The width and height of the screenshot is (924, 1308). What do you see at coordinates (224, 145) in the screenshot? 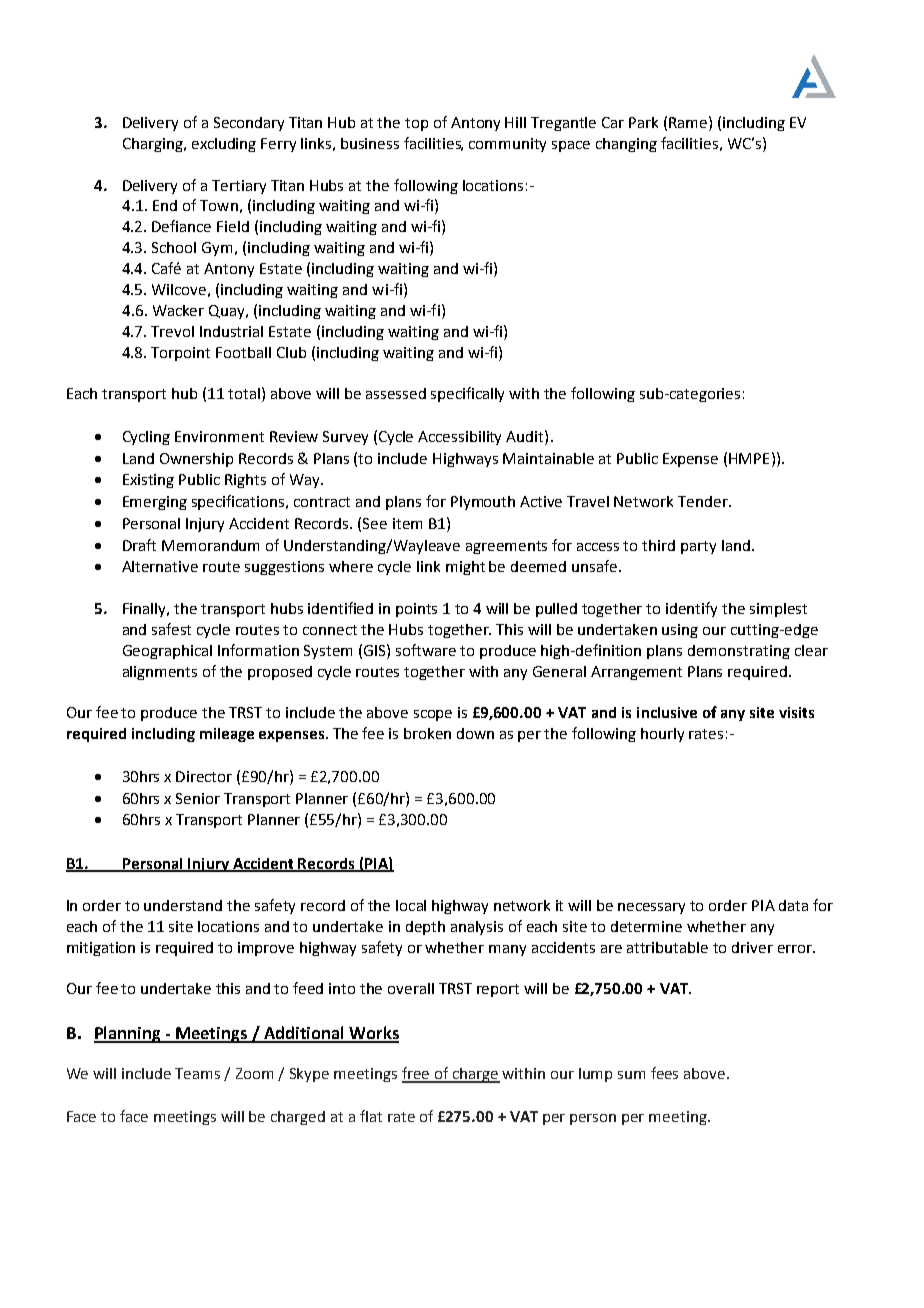
I see `excluding` at bounding box center [224, 145].
